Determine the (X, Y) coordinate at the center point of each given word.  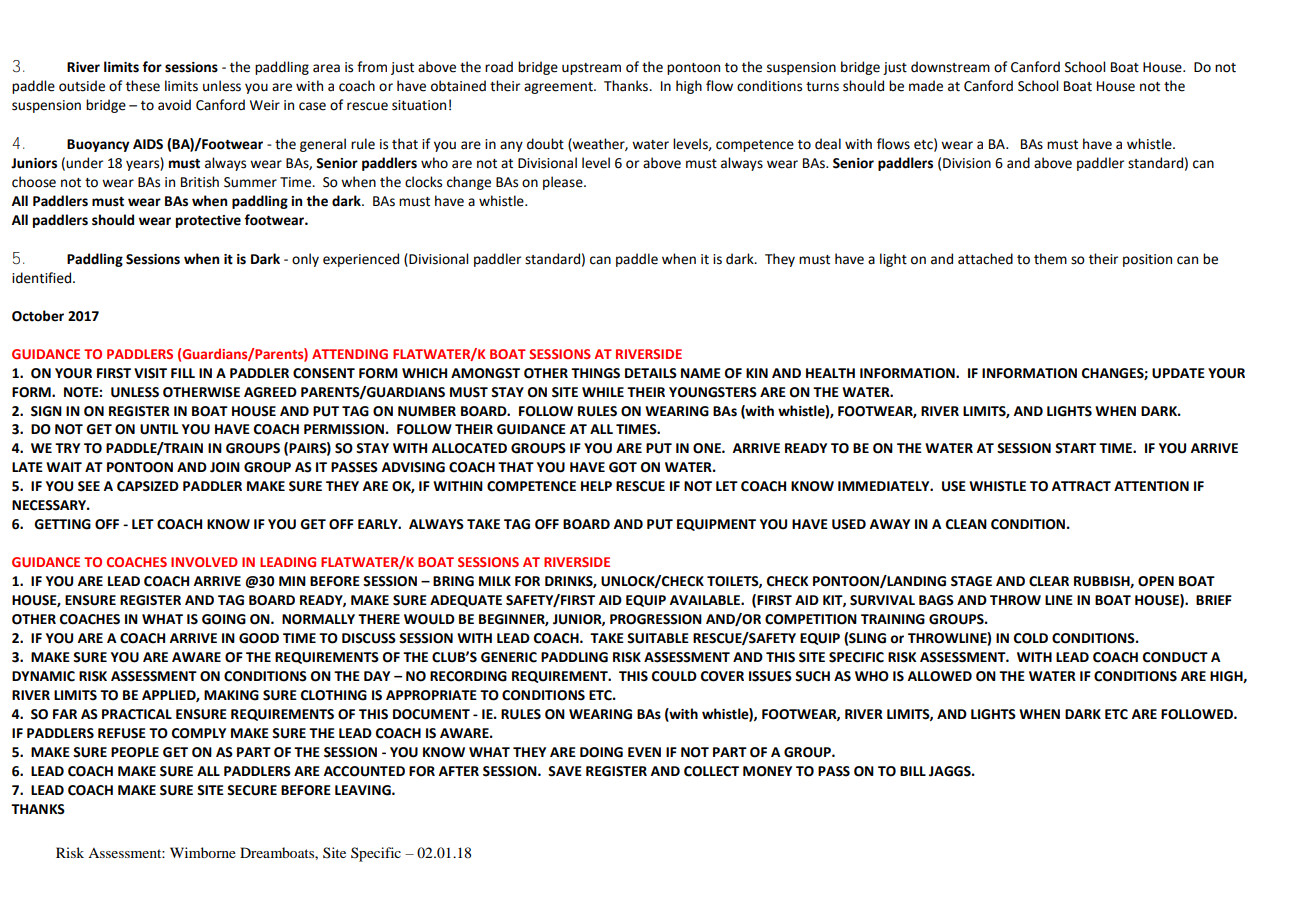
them (1050, 259)
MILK (495, 581)
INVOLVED (204, 562)
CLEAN (966, 524)
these (143, 86)
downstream (950, 67)
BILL (913, 771)
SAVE (565, 771)
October (38, 316)
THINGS (595, 373)
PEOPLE (135, 752)
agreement (559, 88)
